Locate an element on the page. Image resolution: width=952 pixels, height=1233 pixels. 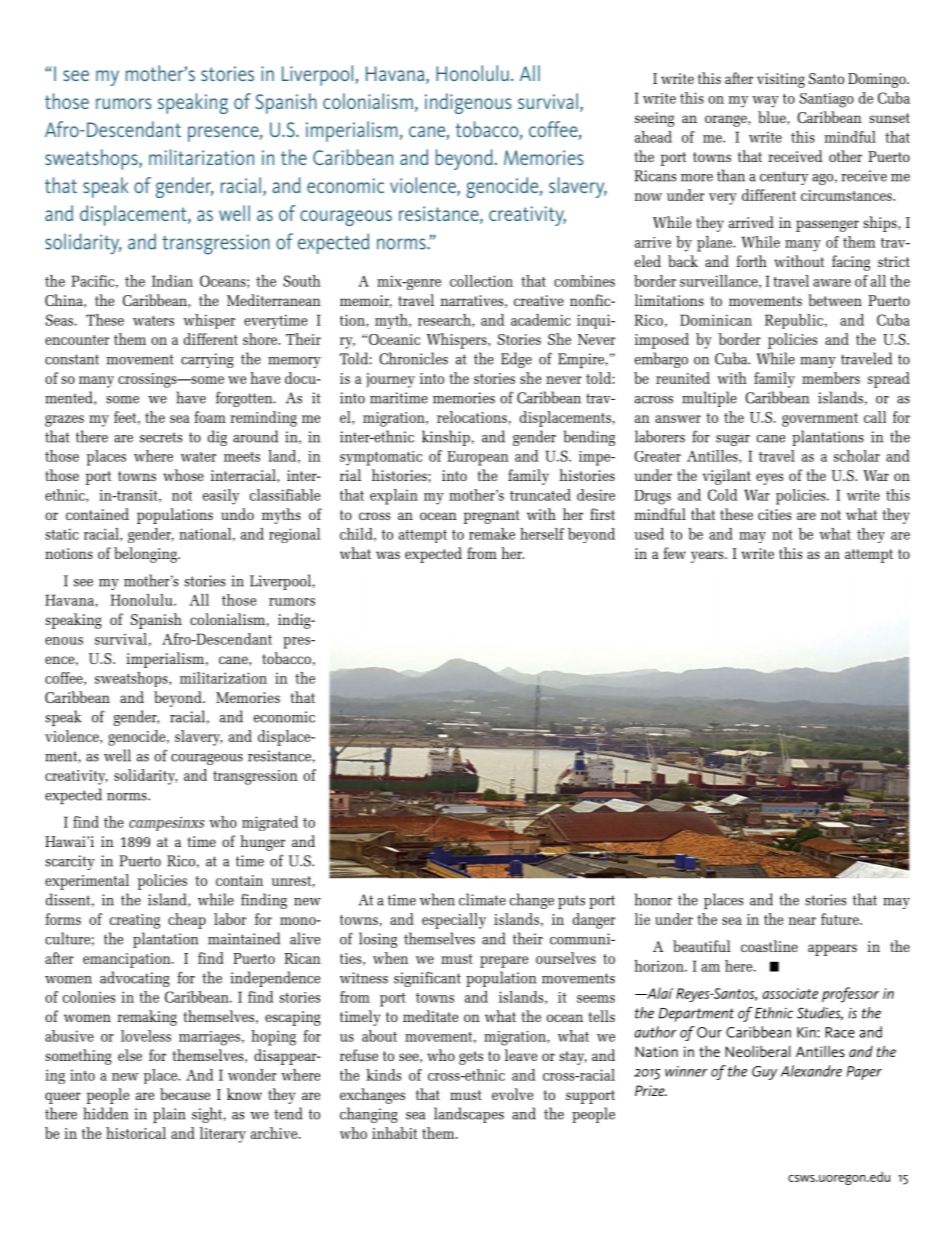
because is located at coordinates (185, 1094).
